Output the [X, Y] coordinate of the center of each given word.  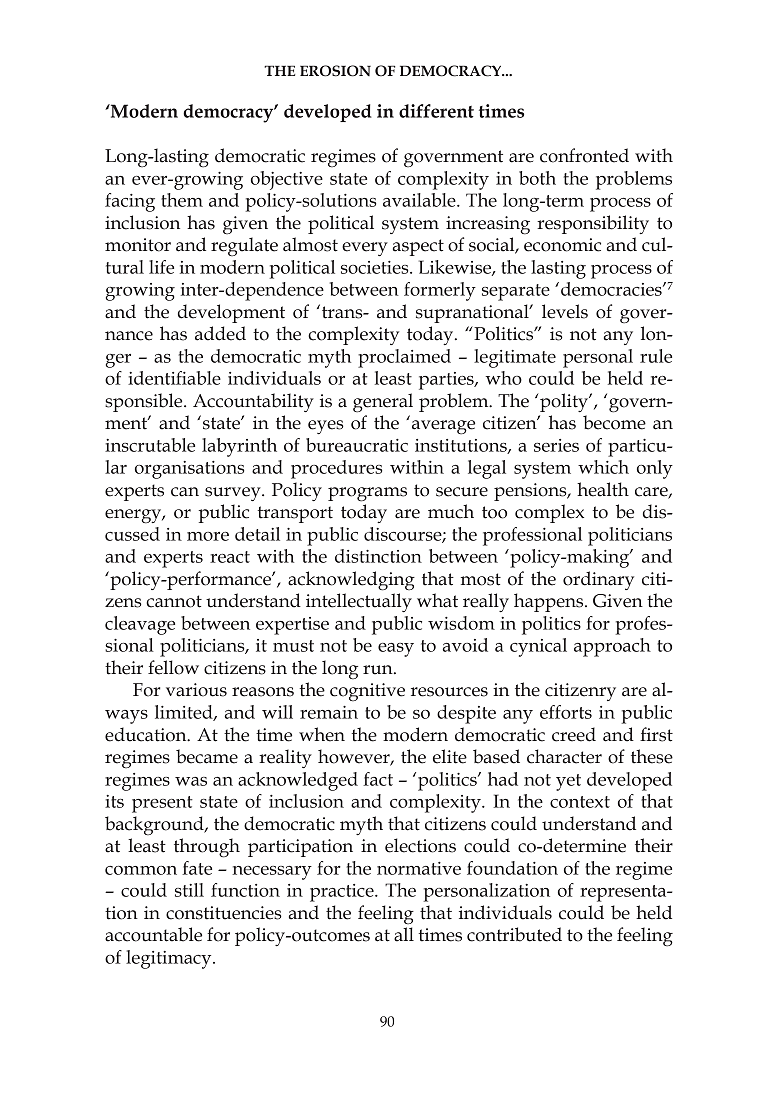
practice [343, 893]
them [182, 200]
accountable [153, 934]
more [208, 536]
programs [367, 494]
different [436, 111]
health [603, 489]
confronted [584, 155]
